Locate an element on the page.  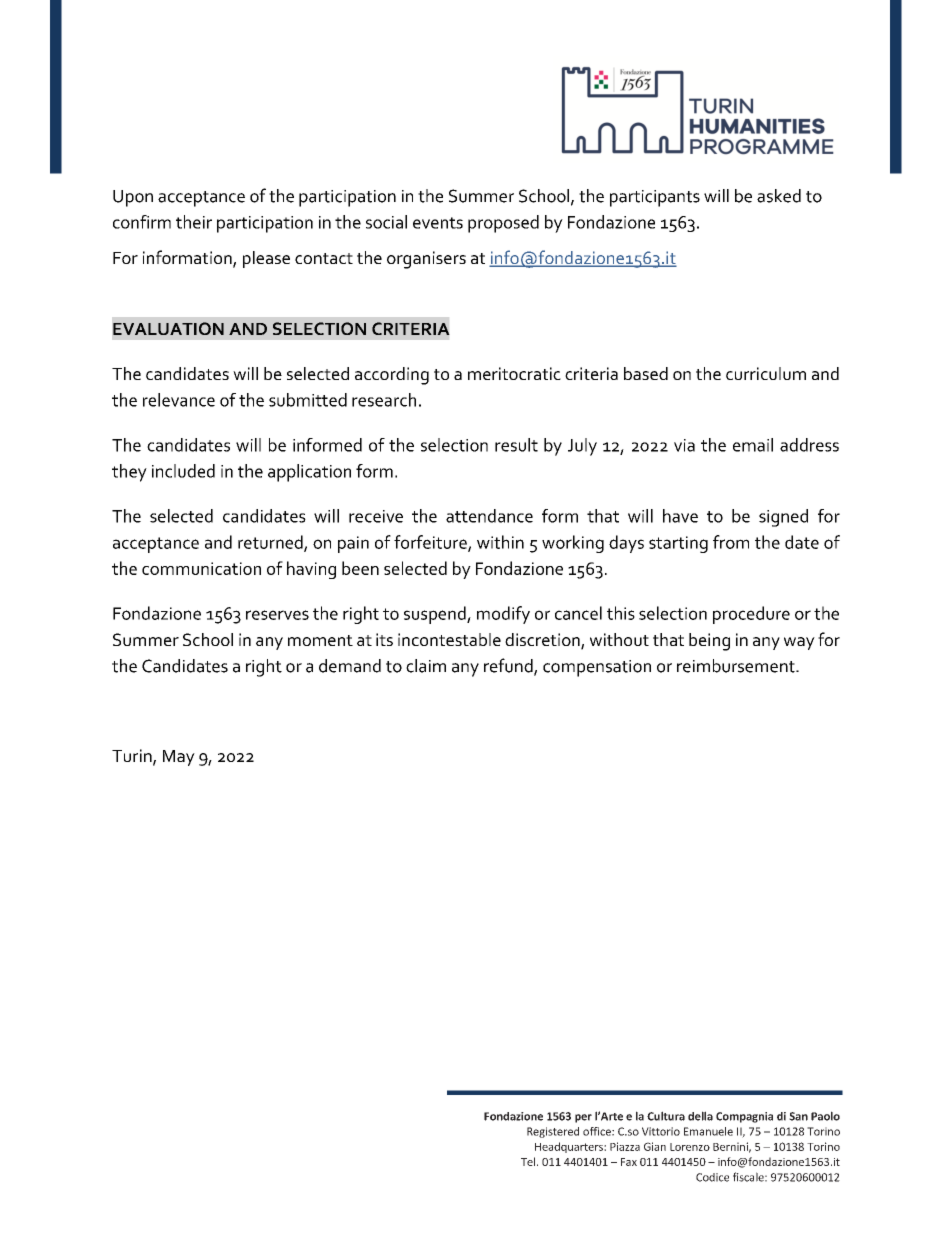
May is located at coordinates (179, 758).
